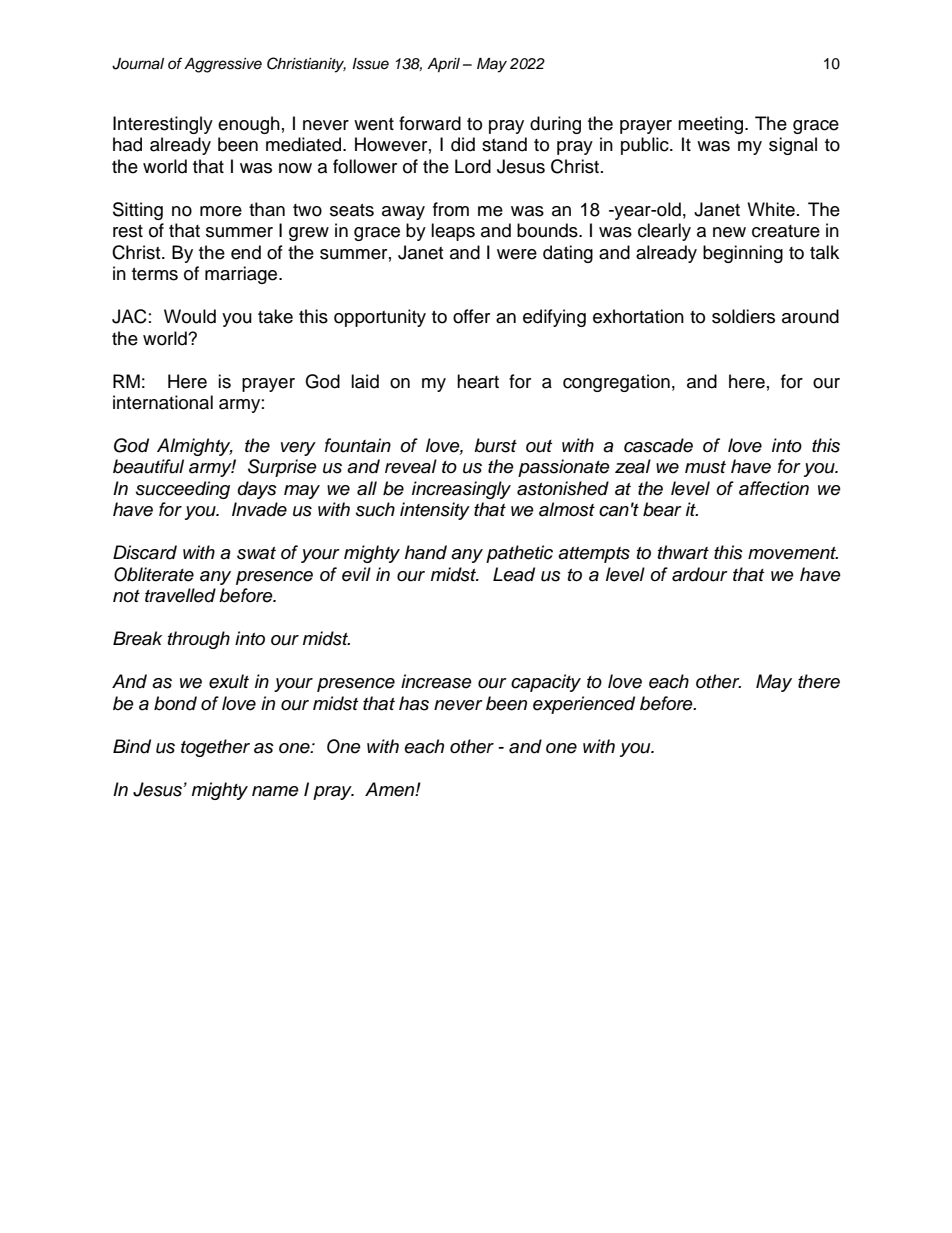 The width and height of the screenshot is (952, 1233). I want to click on international, so click(163, 402).
